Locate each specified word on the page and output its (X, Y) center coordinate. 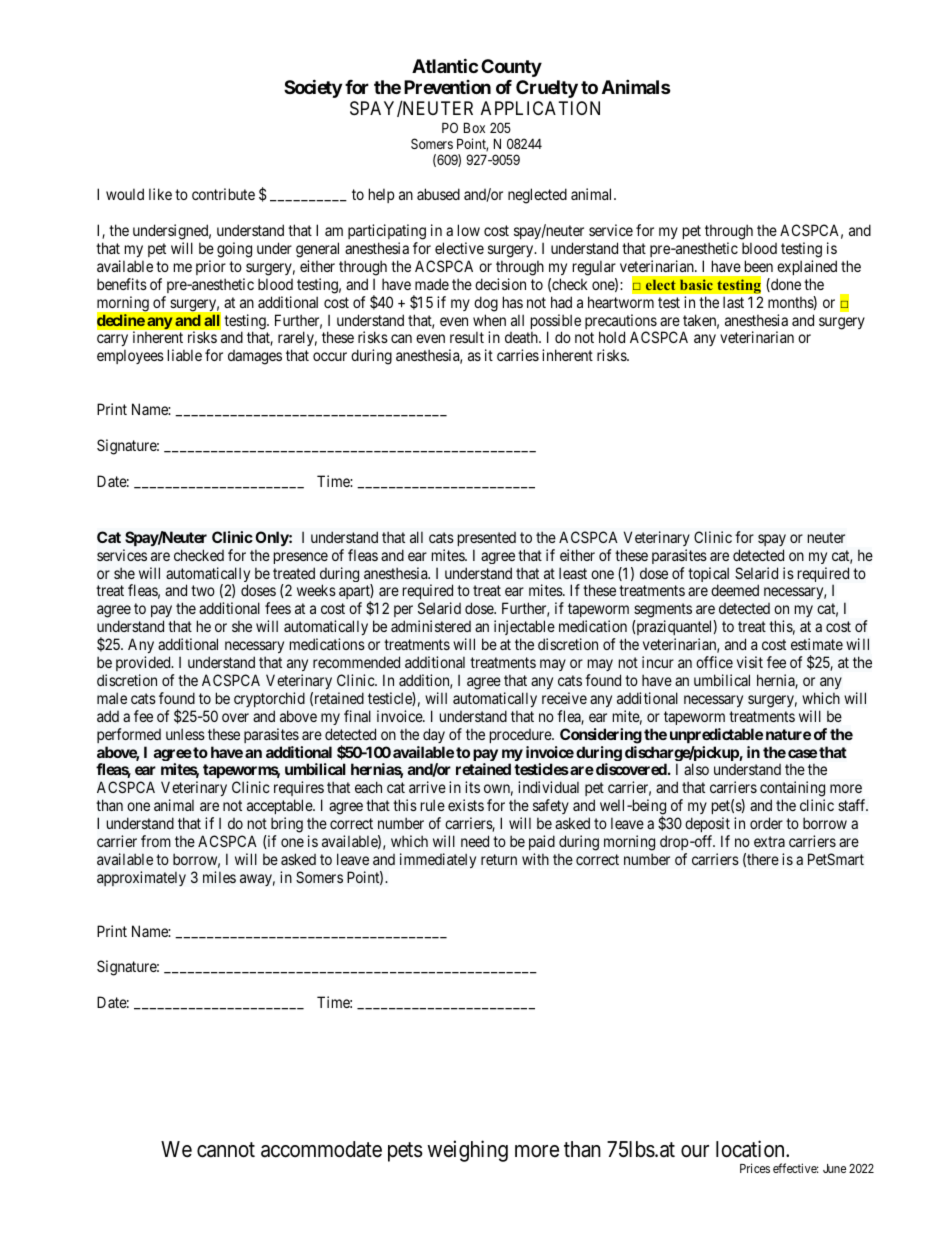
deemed (735, 590)
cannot (226, 1150)
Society (313, 88)
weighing (467, 1151)
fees (278, 608)
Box (474, 127)
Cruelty (547, 89)
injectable (524, 627)
